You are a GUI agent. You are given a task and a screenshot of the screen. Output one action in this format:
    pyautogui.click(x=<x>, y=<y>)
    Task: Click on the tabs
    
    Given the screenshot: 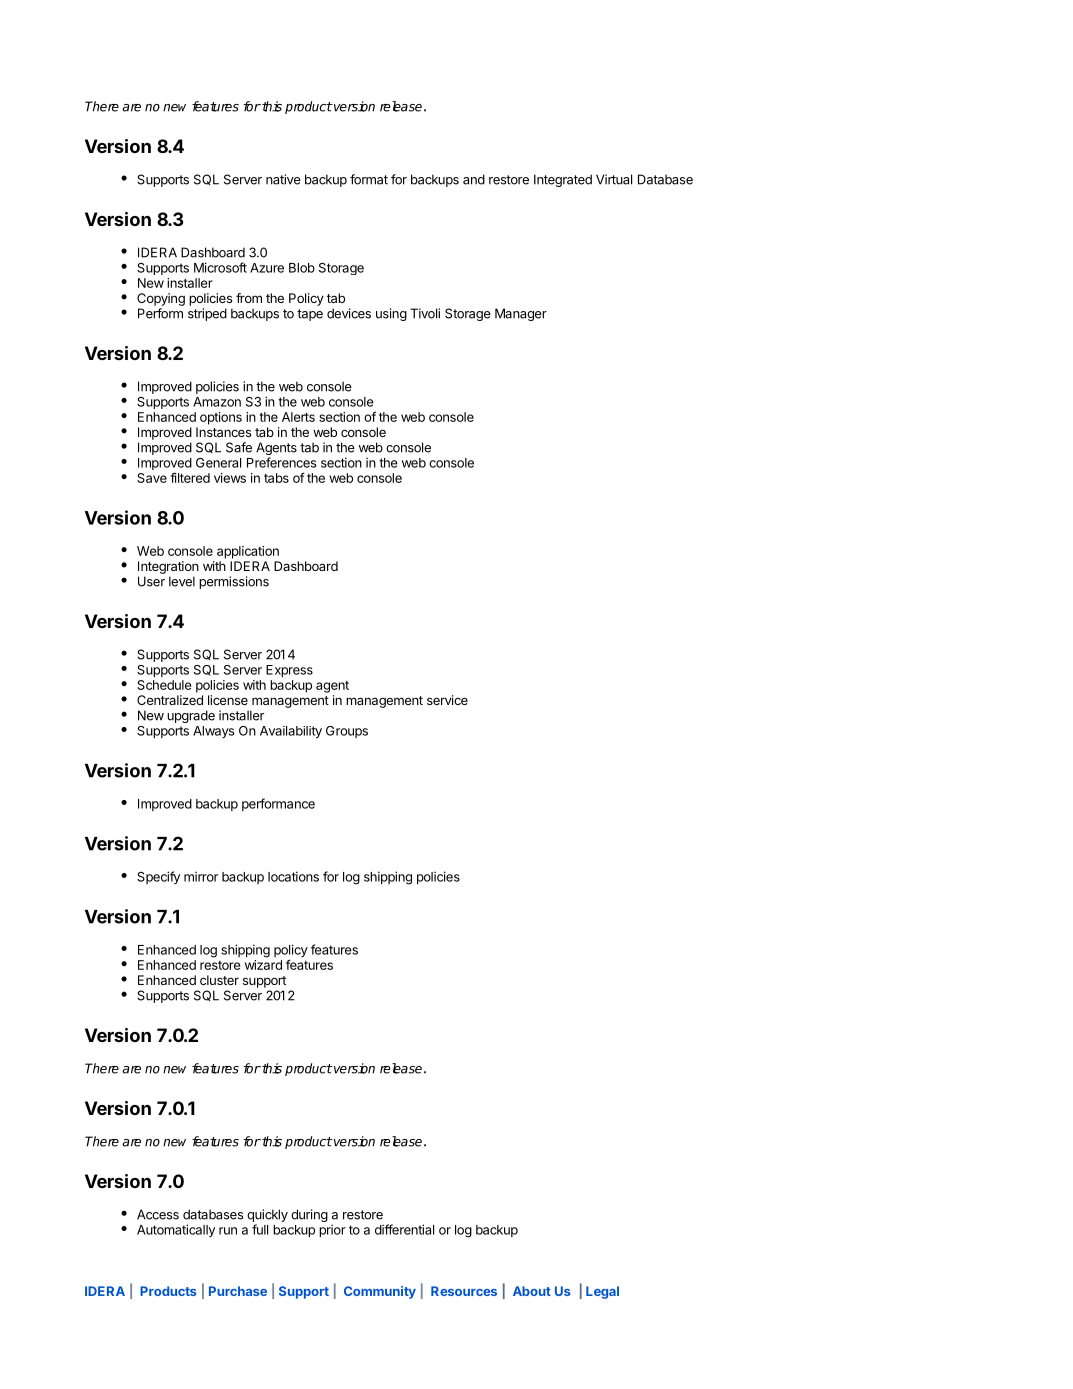 What is the action you would take?
    pyautogui.click(x=276, y=478)
